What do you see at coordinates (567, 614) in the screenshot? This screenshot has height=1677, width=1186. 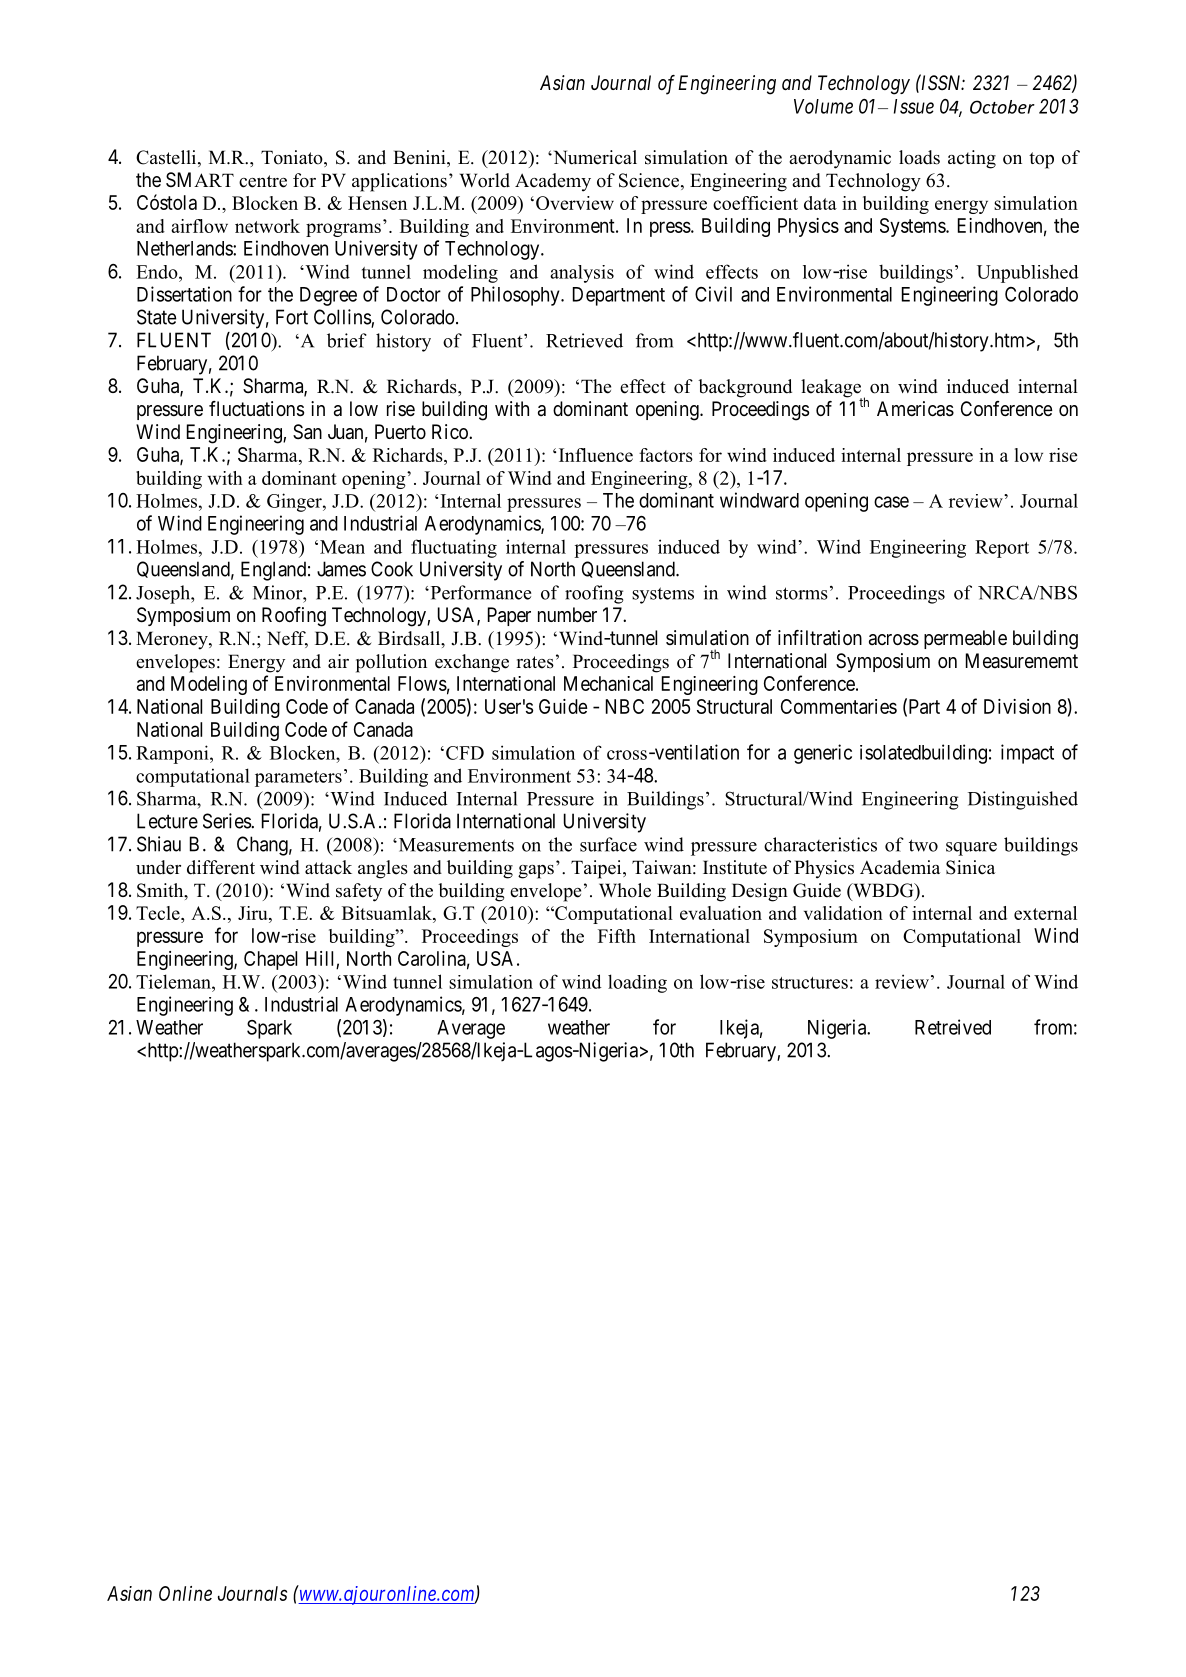 I see `number` at bounding box center [567, 614].
